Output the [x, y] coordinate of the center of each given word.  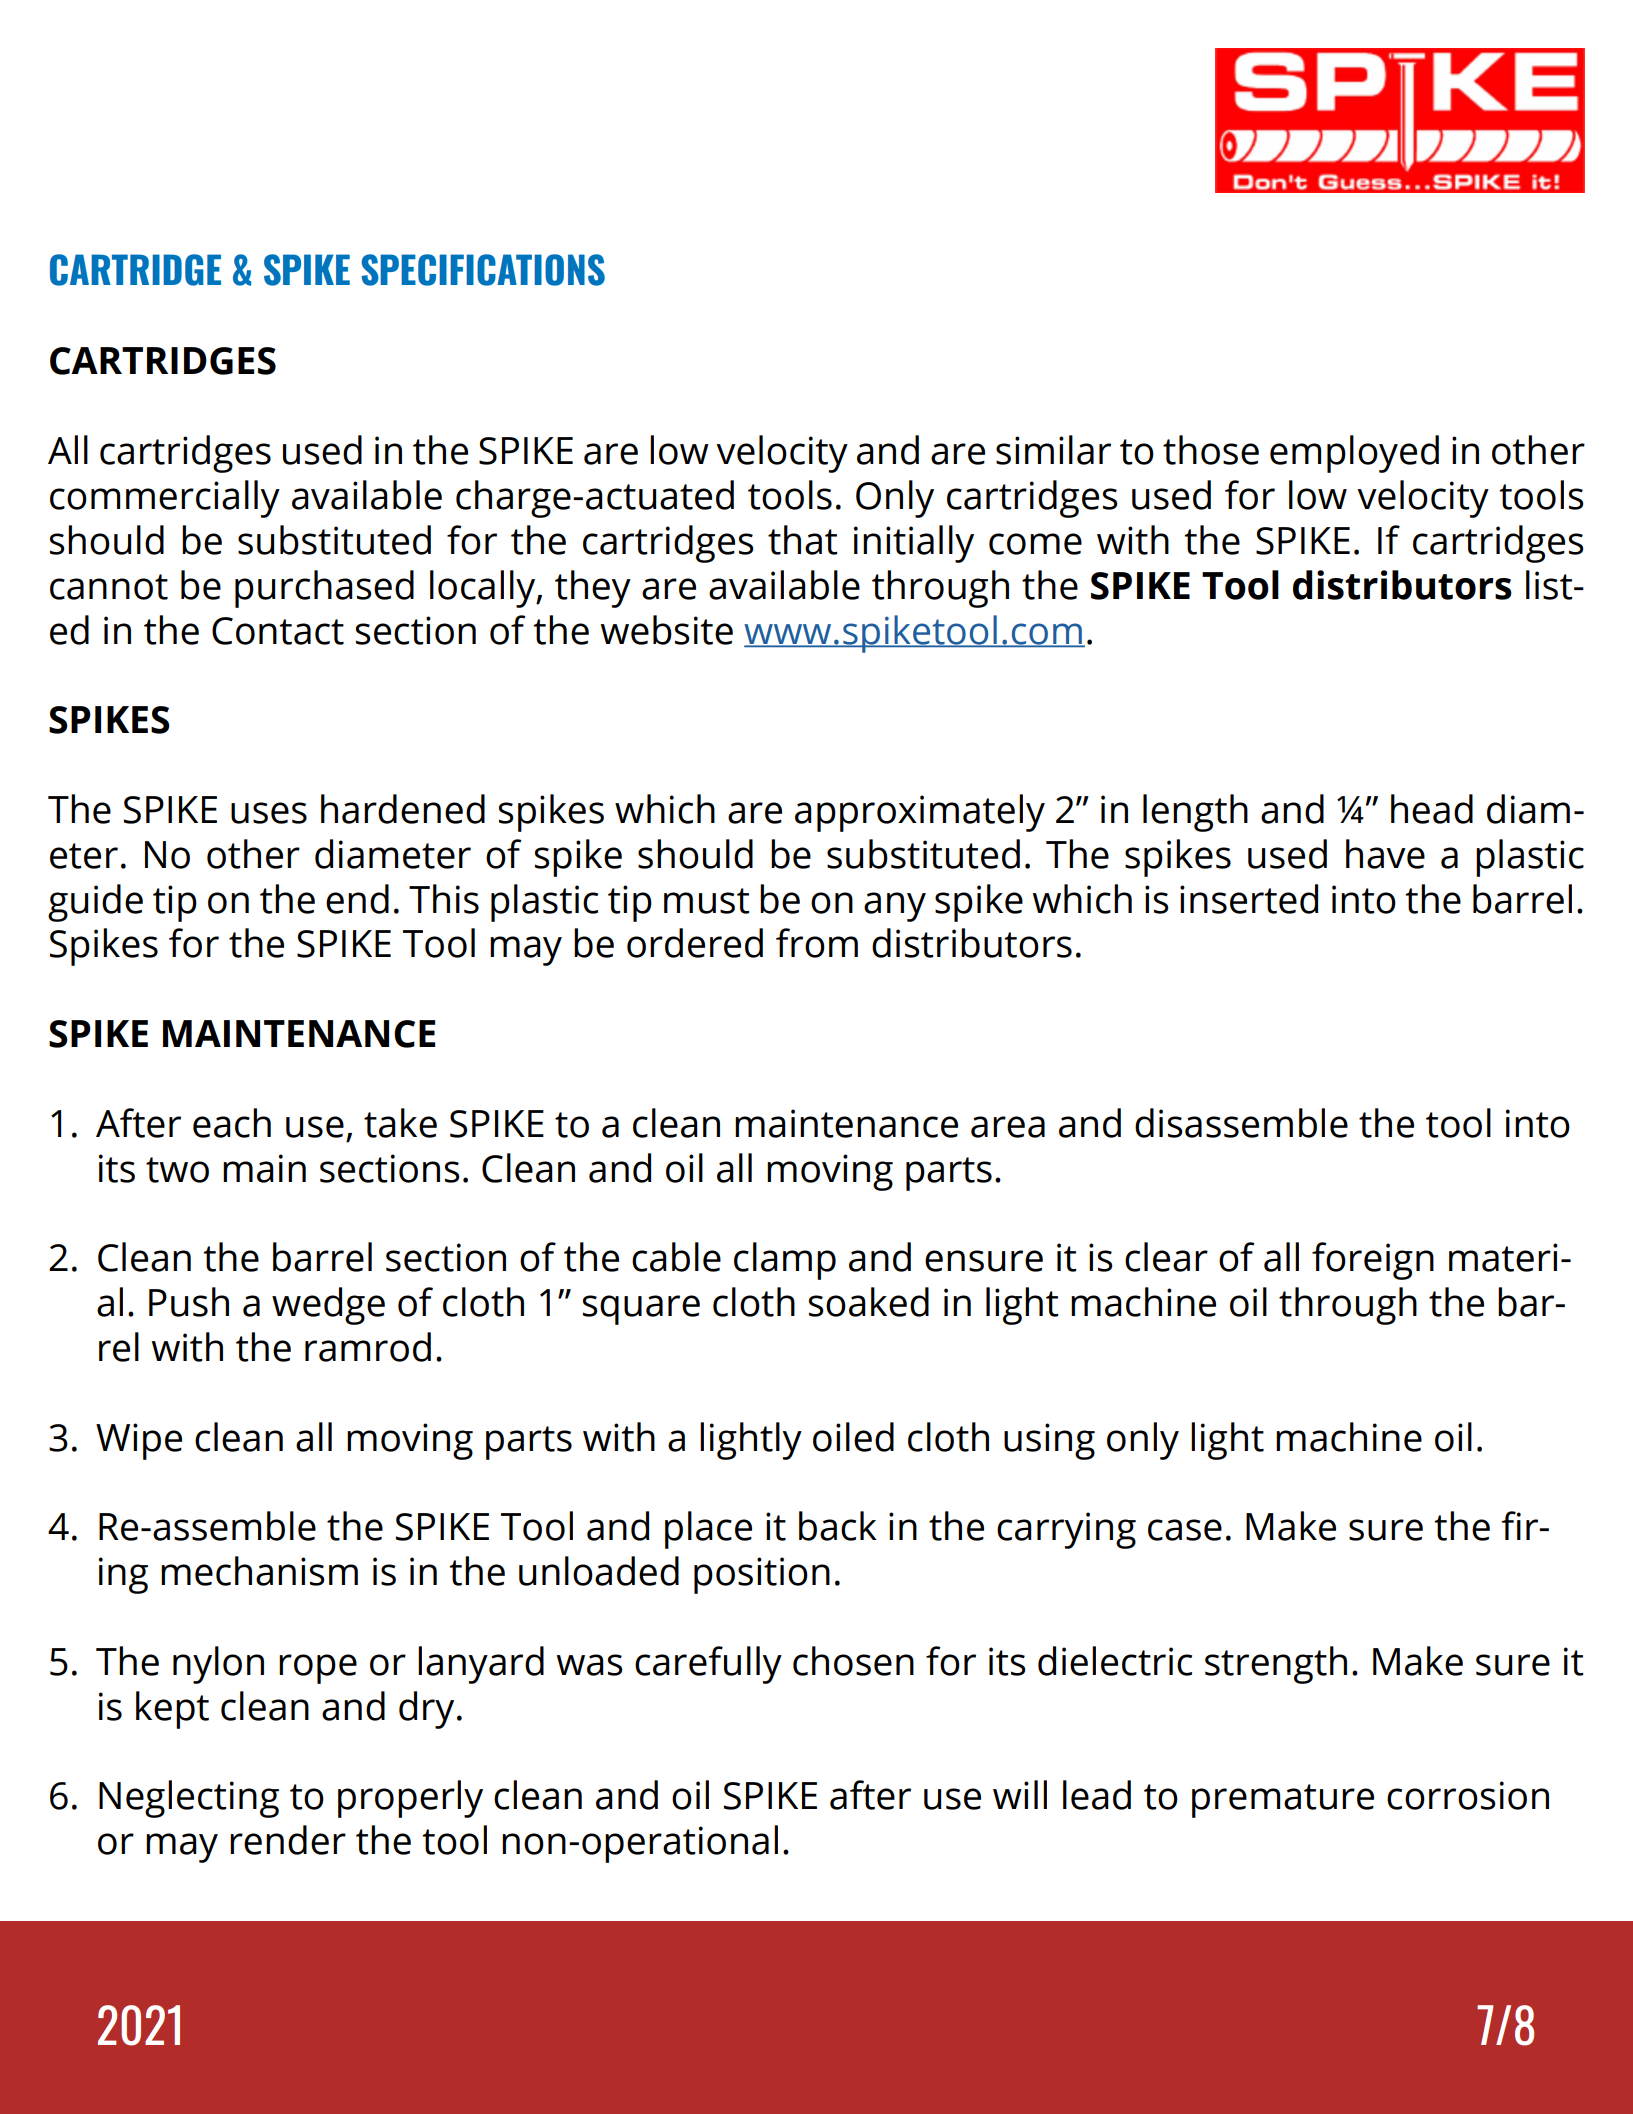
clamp [785, 1261]
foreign [1373, 1261]
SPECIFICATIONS [483, 270]
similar [1053, 450]
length [1195, 813]
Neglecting [189, 1799]
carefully [708, 1665]
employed [1354, 454]
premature [1283, 1801]
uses [269, 813]
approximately [920, 813]
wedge [328, 1306]
